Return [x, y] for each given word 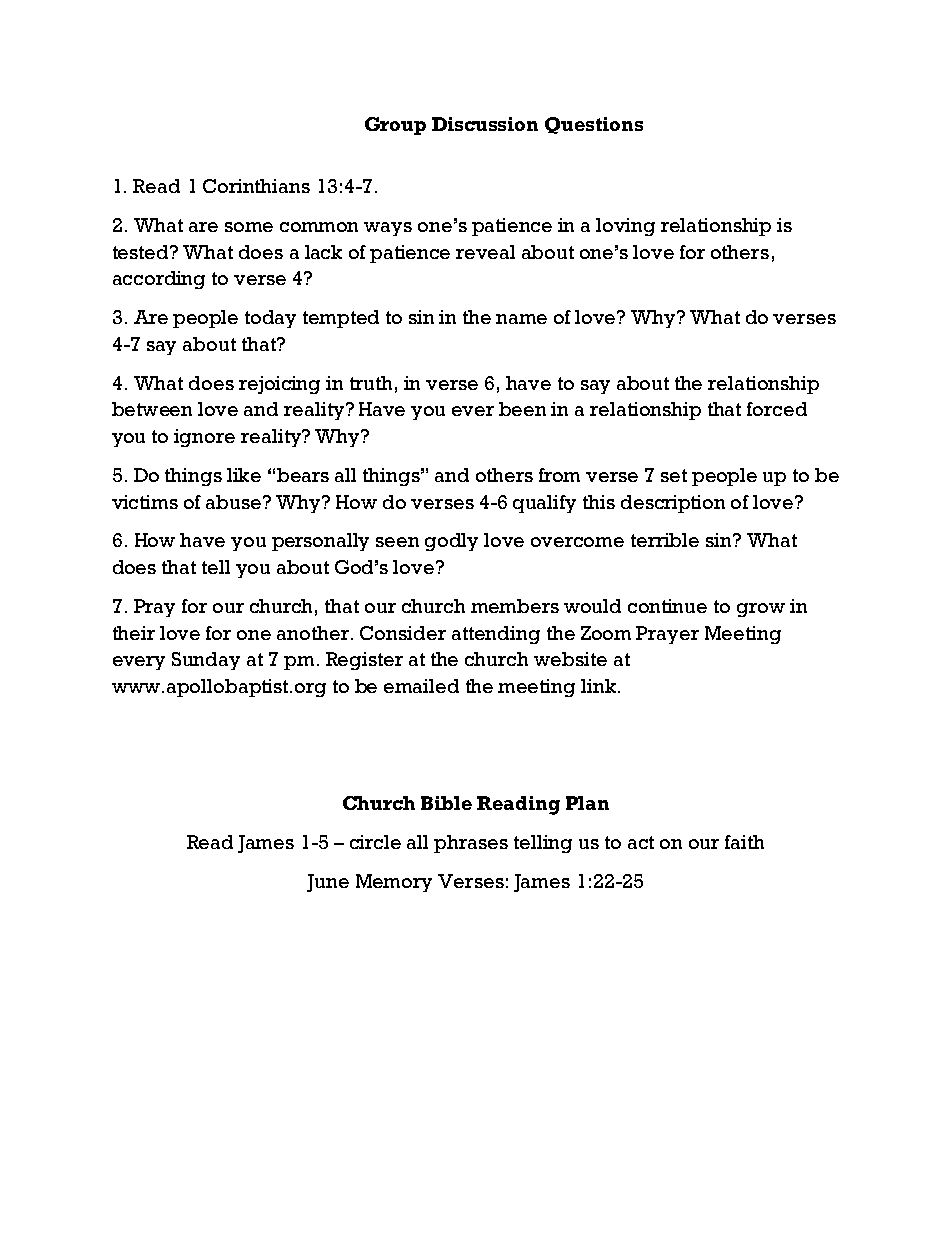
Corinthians [256, 186]
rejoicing [279, 385]
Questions [594, 125]
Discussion [485, 124]
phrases [471, 844]
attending [496, 635]
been [522, 409]
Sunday [206, 661]
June [328, 883]
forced [777, 409]
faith [744, 842]
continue [667, 606]
